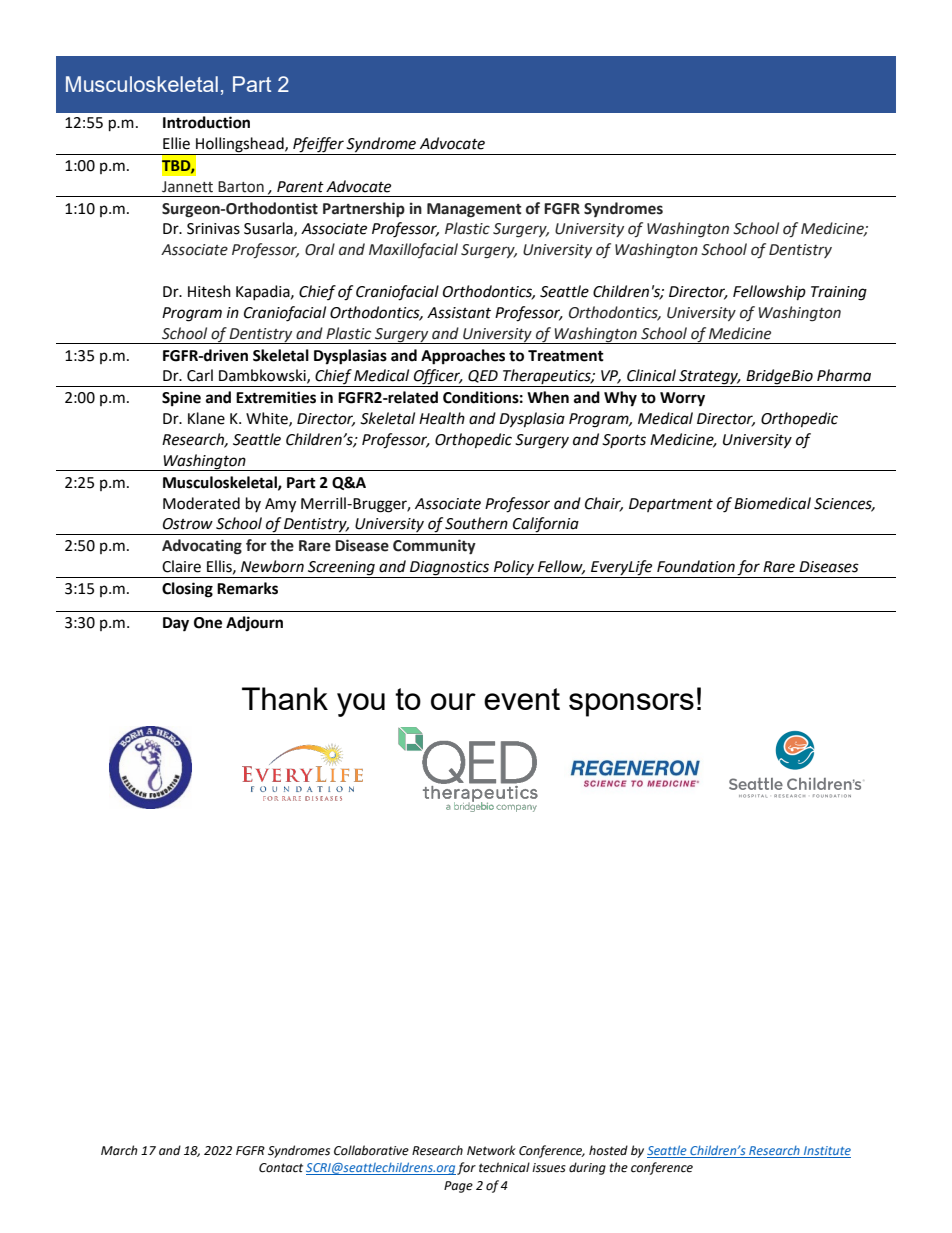 This screenshot has width=952, height=1233. What do you see at coordinates (176, 143) in the screenshot?
I see `Ellie` at bounding box center [176, 143].
